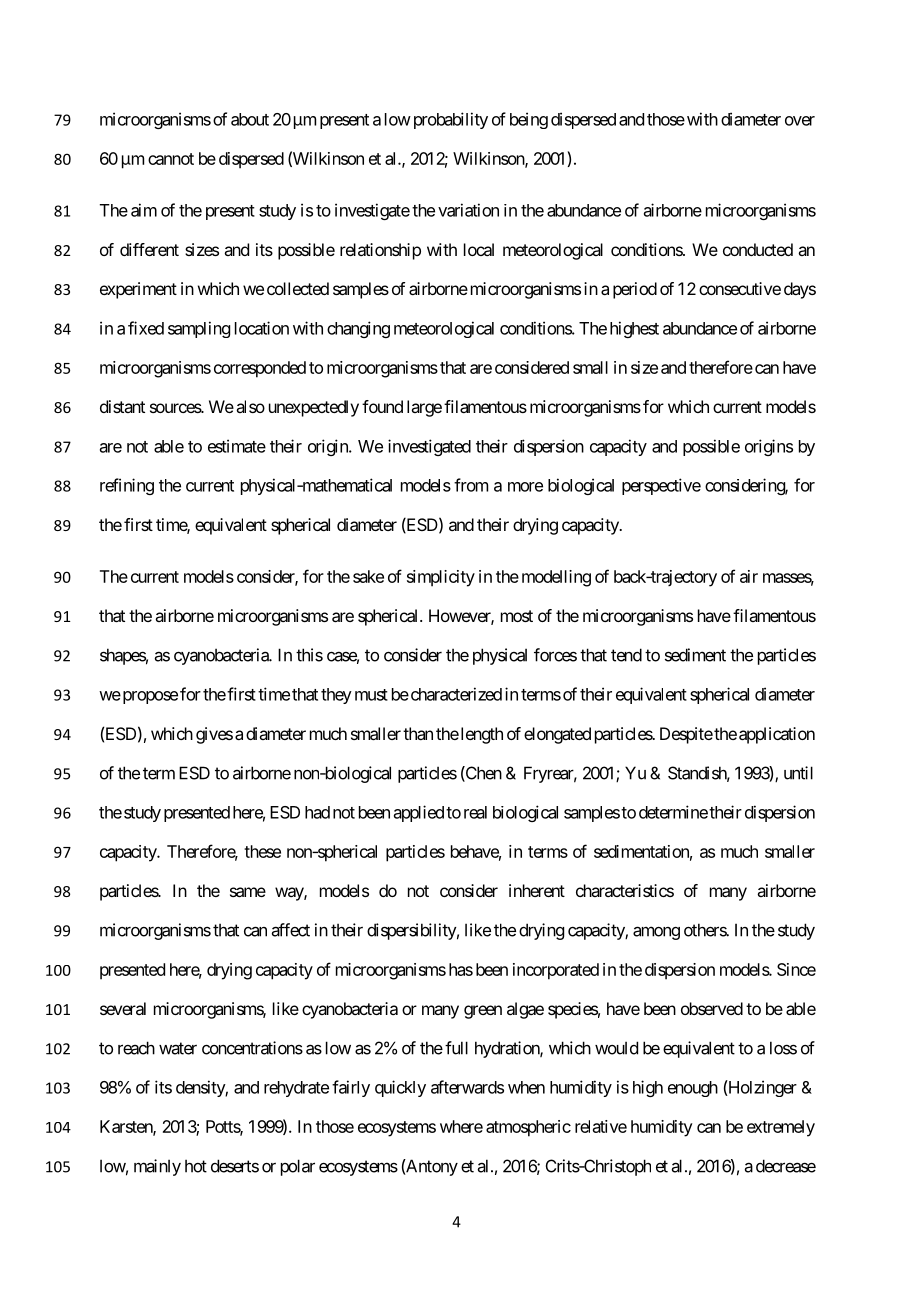 This document has width=924, height=1308. I want to click on hot, so click(196, 1166).
